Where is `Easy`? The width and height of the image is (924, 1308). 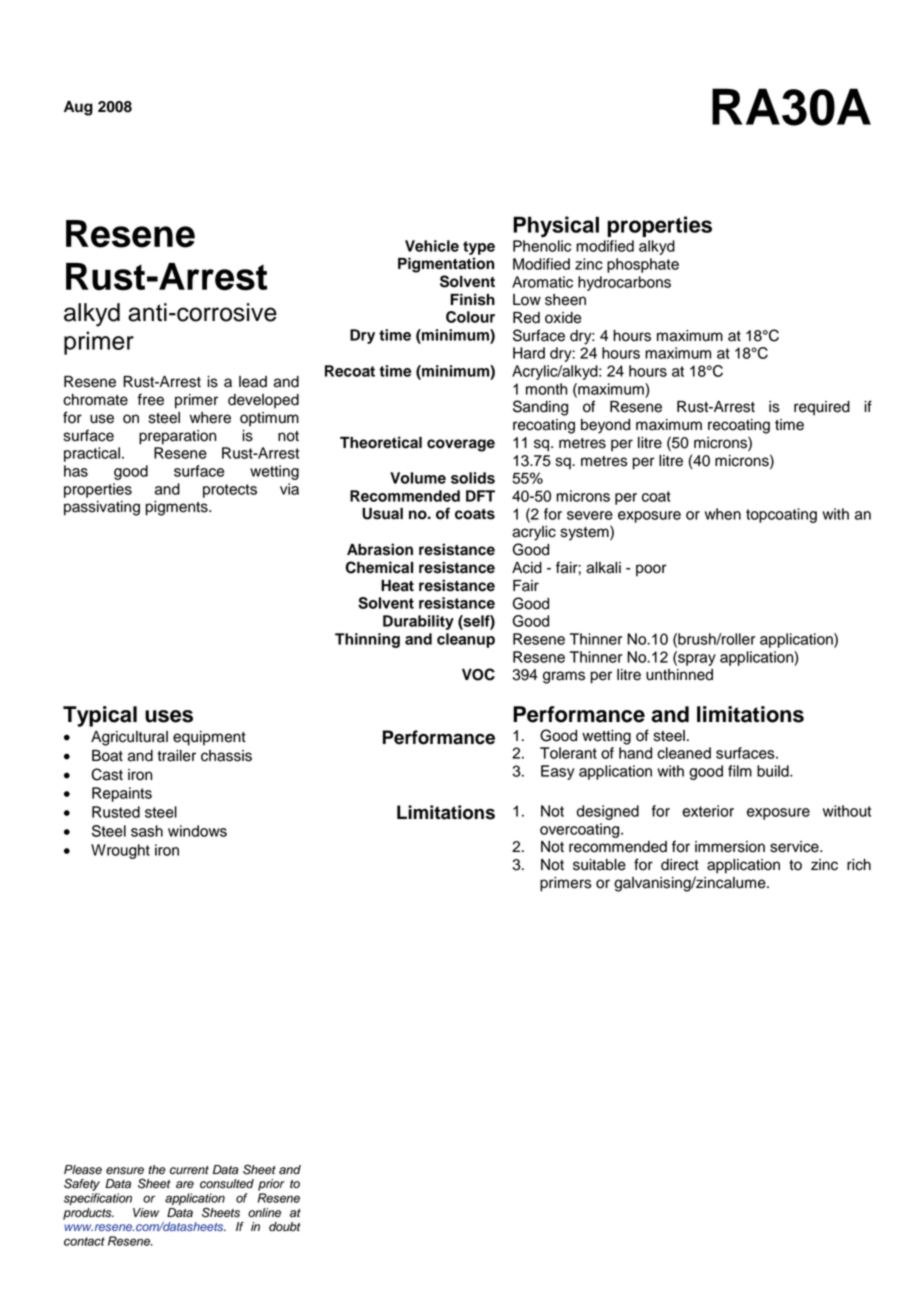 Easy is located at coordinates (558, 772).
